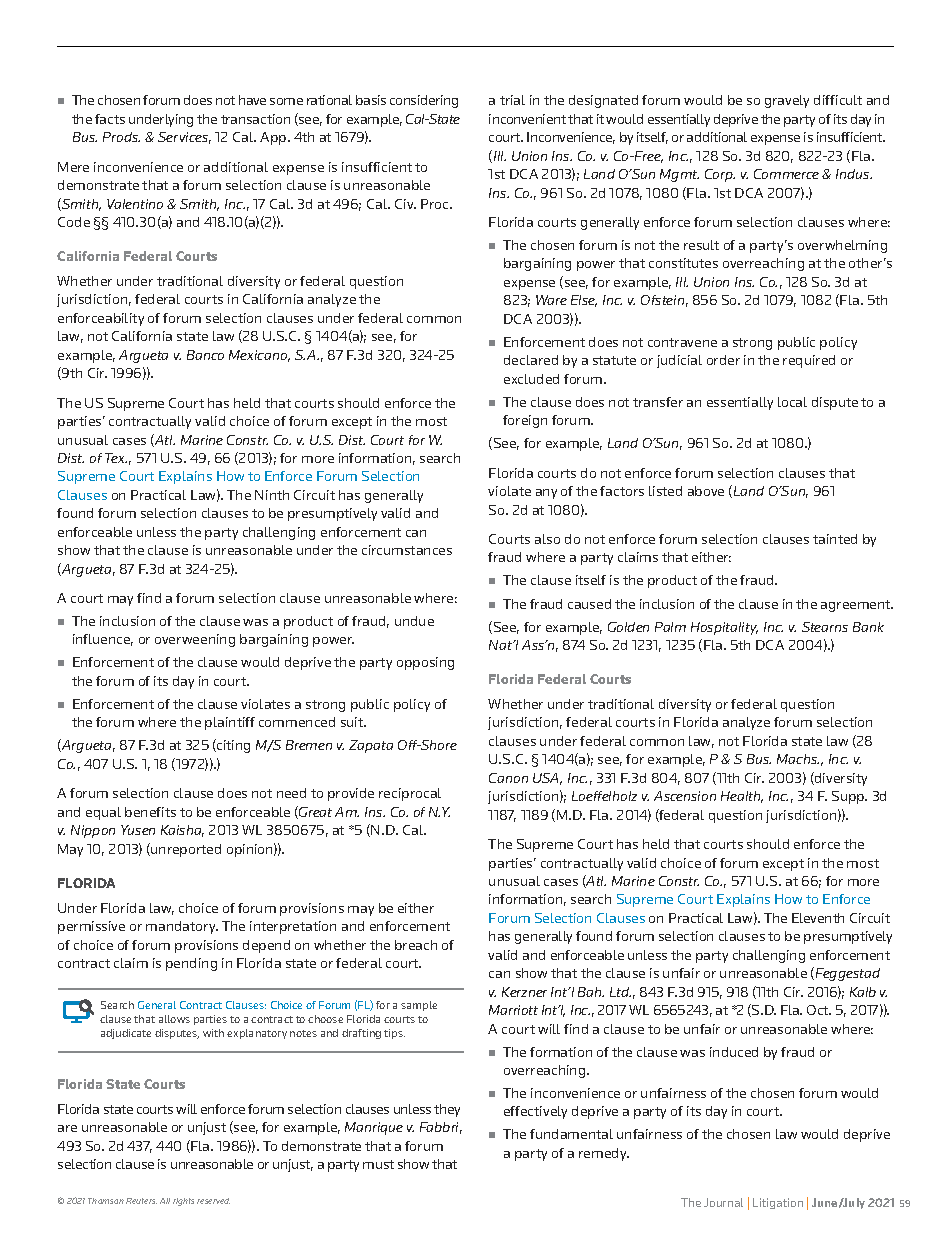 This screenshot has width=952, height=1241. I want to click on gravely, so click(787, 101).
